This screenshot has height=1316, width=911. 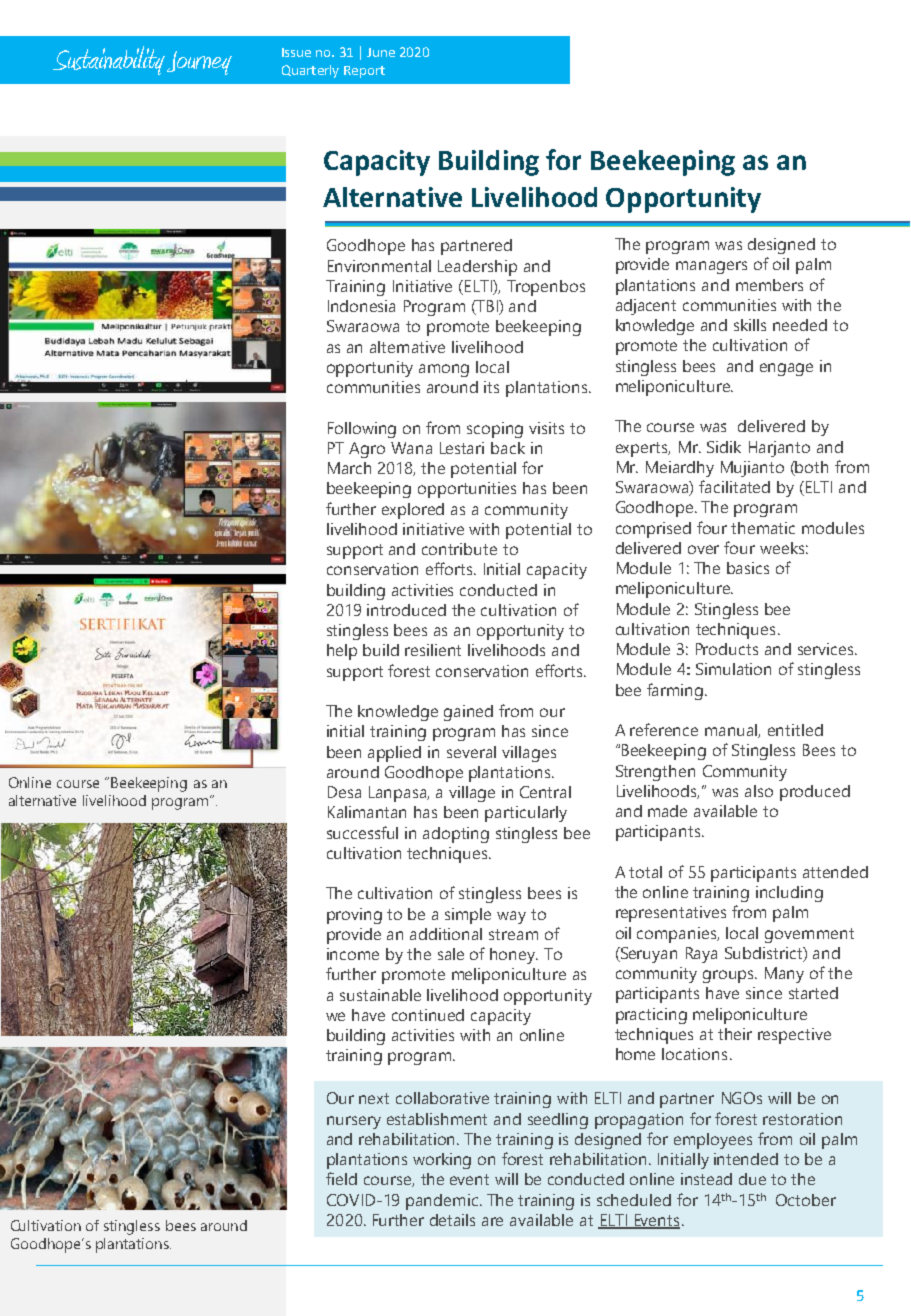 I want to click on visits, so click(x=546, y=428).
